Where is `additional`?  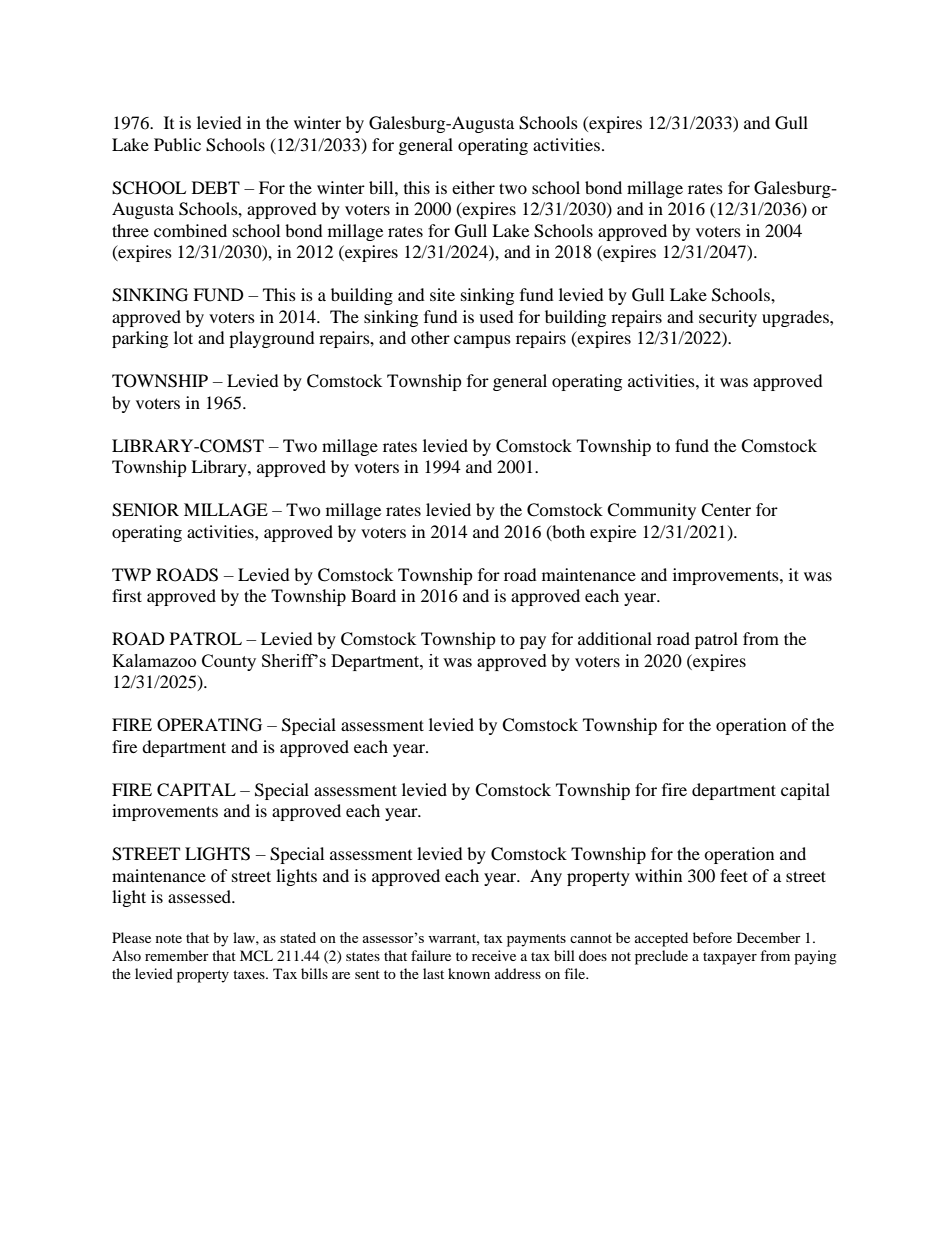
additional is located at coordinates (615, 638).
